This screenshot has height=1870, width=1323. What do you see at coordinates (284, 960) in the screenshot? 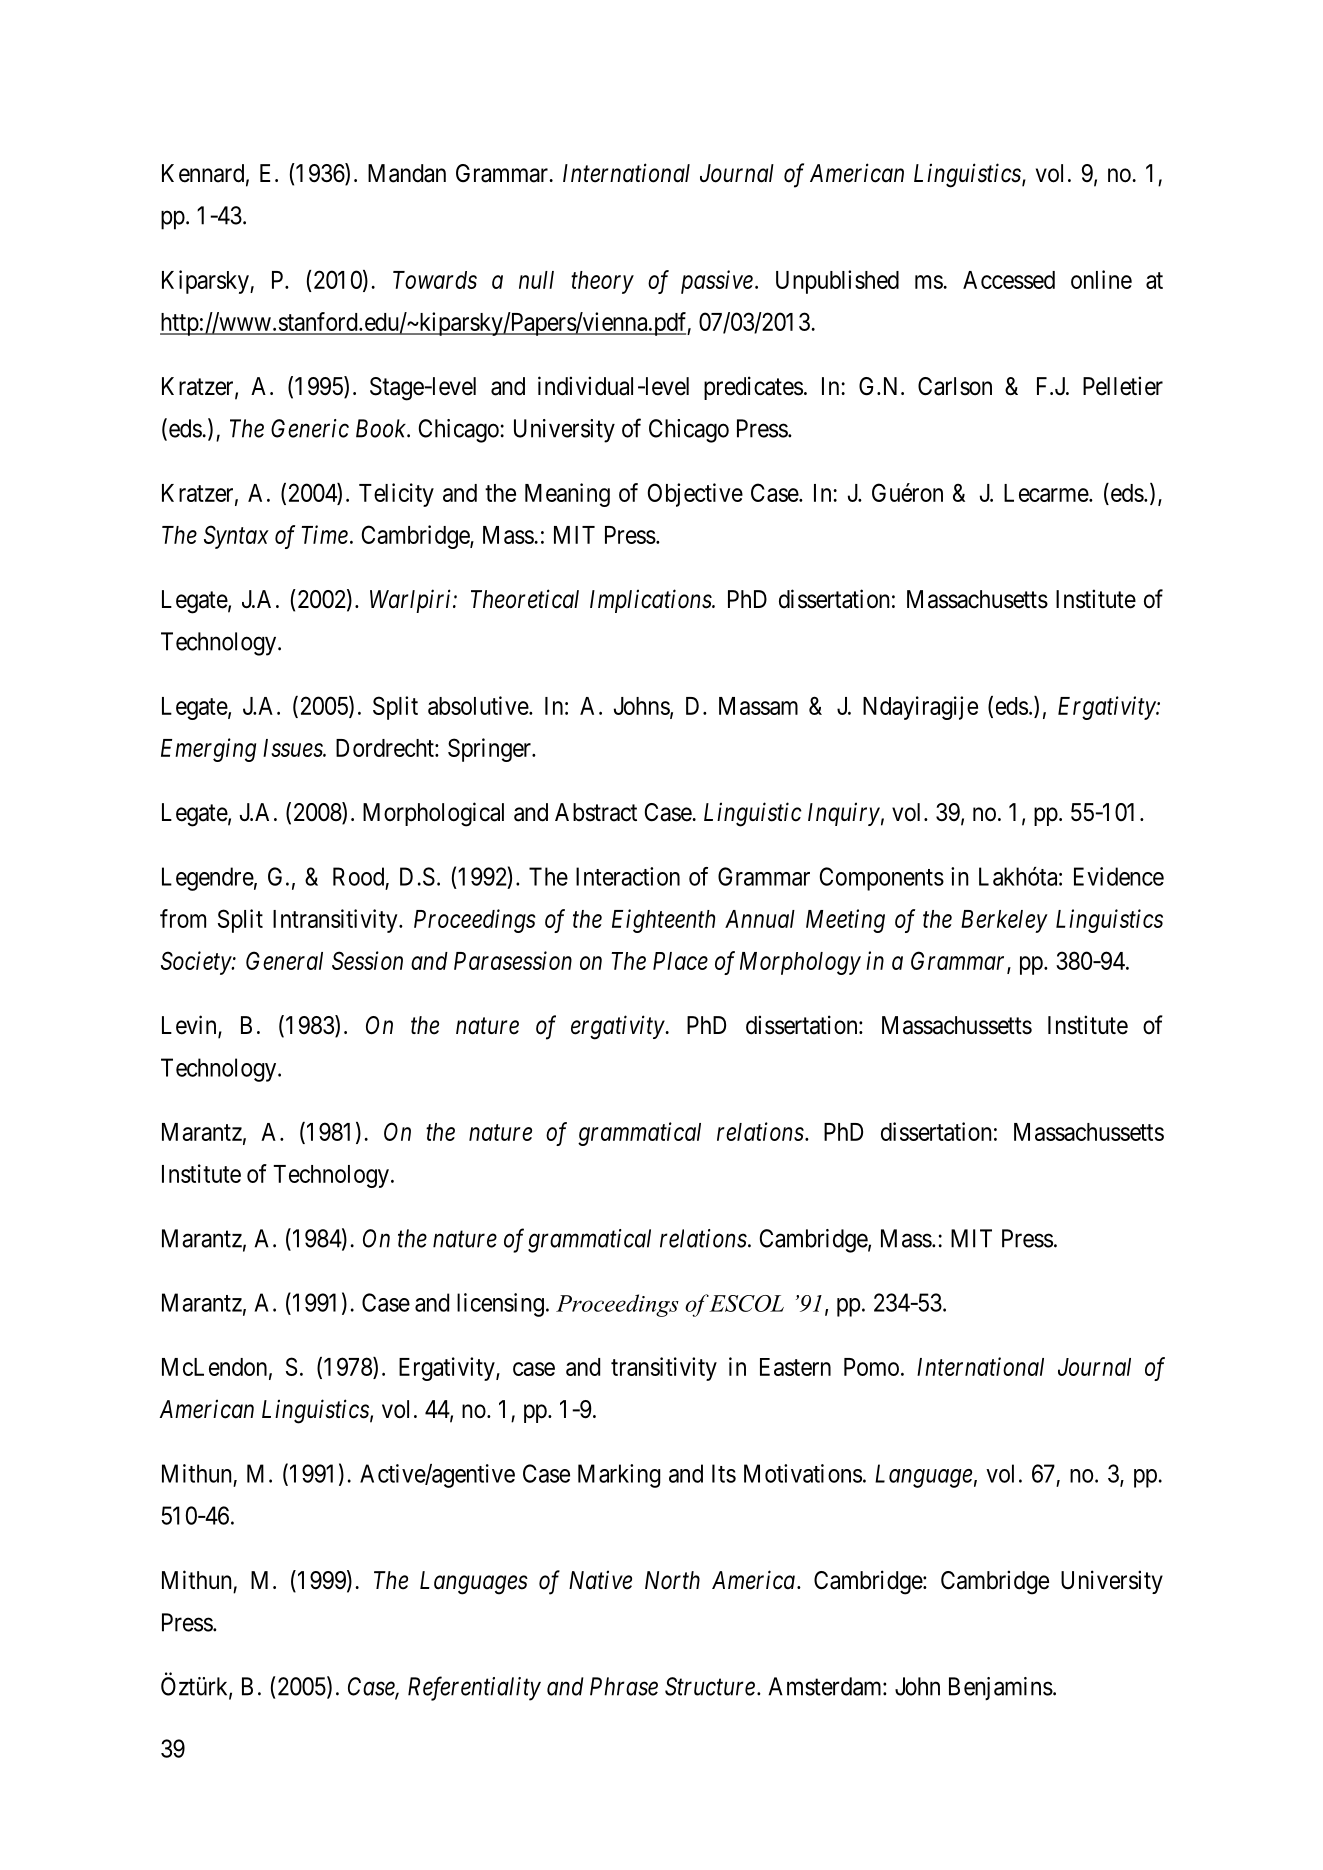
I see `General` at bounding box center [284, 960].
